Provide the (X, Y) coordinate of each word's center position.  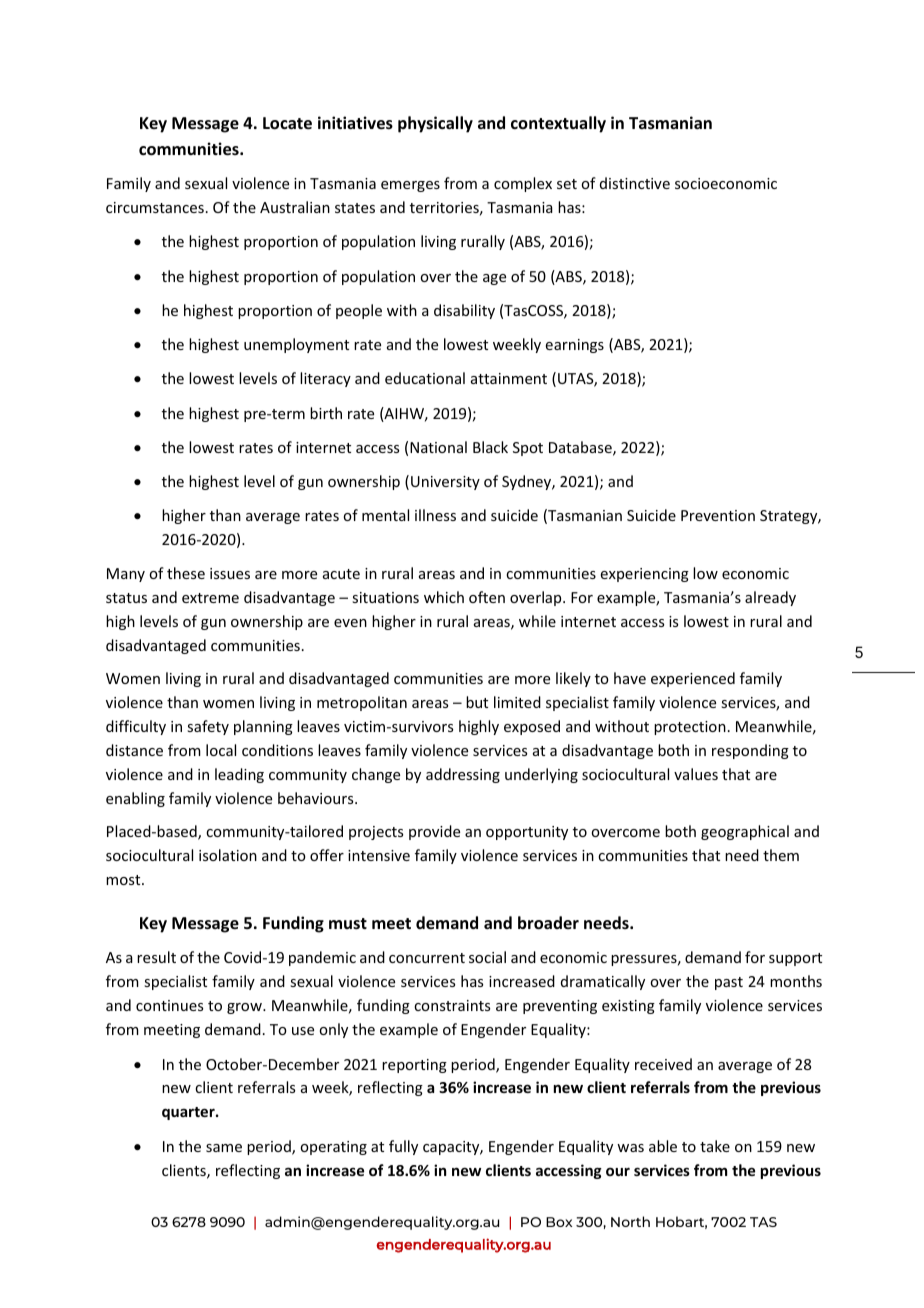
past (729, 983)
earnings (575, 346)
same (224, 1148)
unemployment (296, 345)
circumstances (155, 207)
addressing (463, 775)
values (696, 774)
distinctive (635, 183)
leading (239, 775)
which (444, 597)
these (186, 573)
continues (169, 1005)
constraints (452, 1005)
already (770, 598)
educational (425, 378)
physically (435, 124)
